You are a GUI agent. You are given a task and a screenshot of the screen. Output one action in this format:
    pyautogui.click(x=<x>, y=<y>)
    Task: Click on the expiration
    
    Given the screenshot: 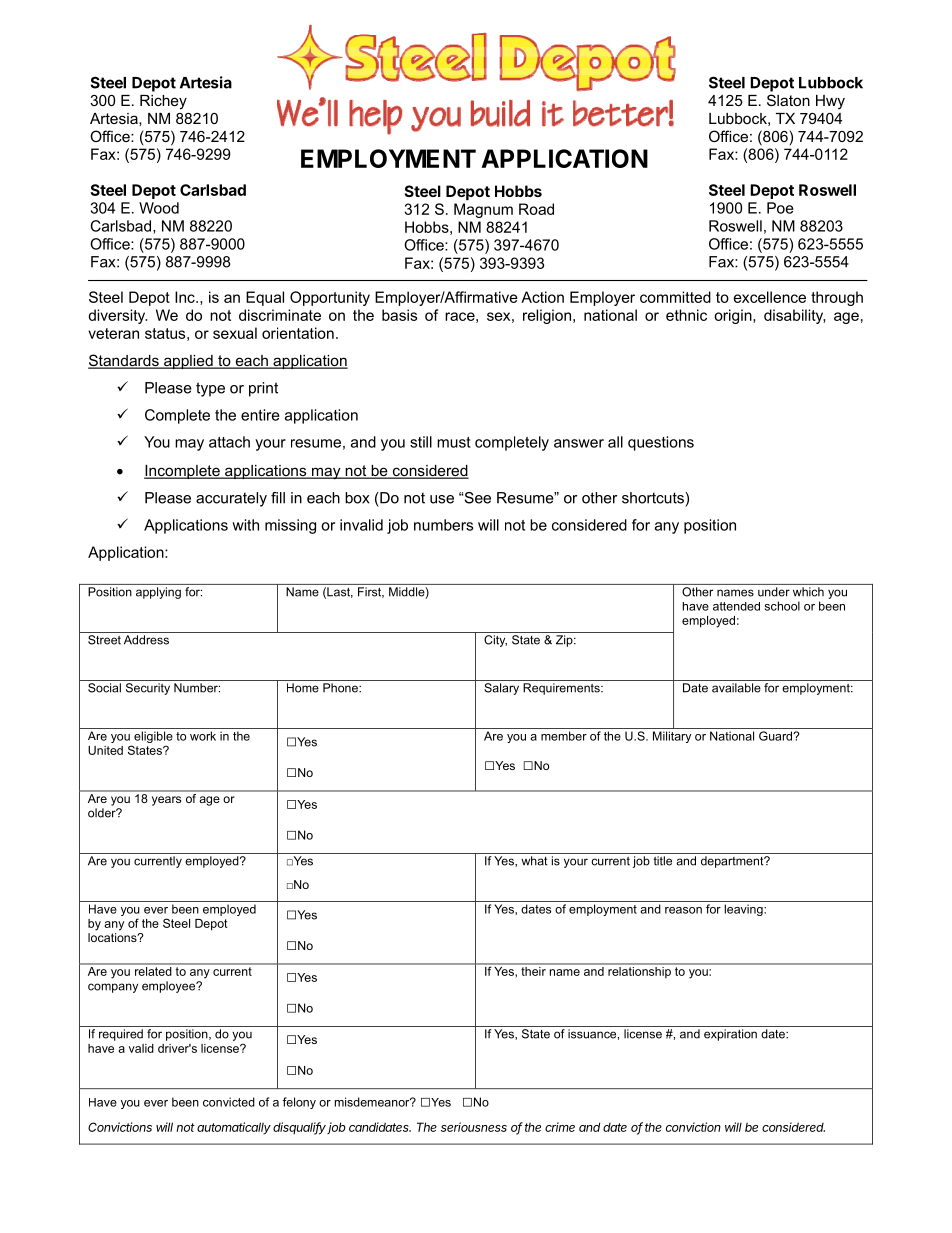 What is the action you would take?
    pyautogui.click(x=730, y=1035)
